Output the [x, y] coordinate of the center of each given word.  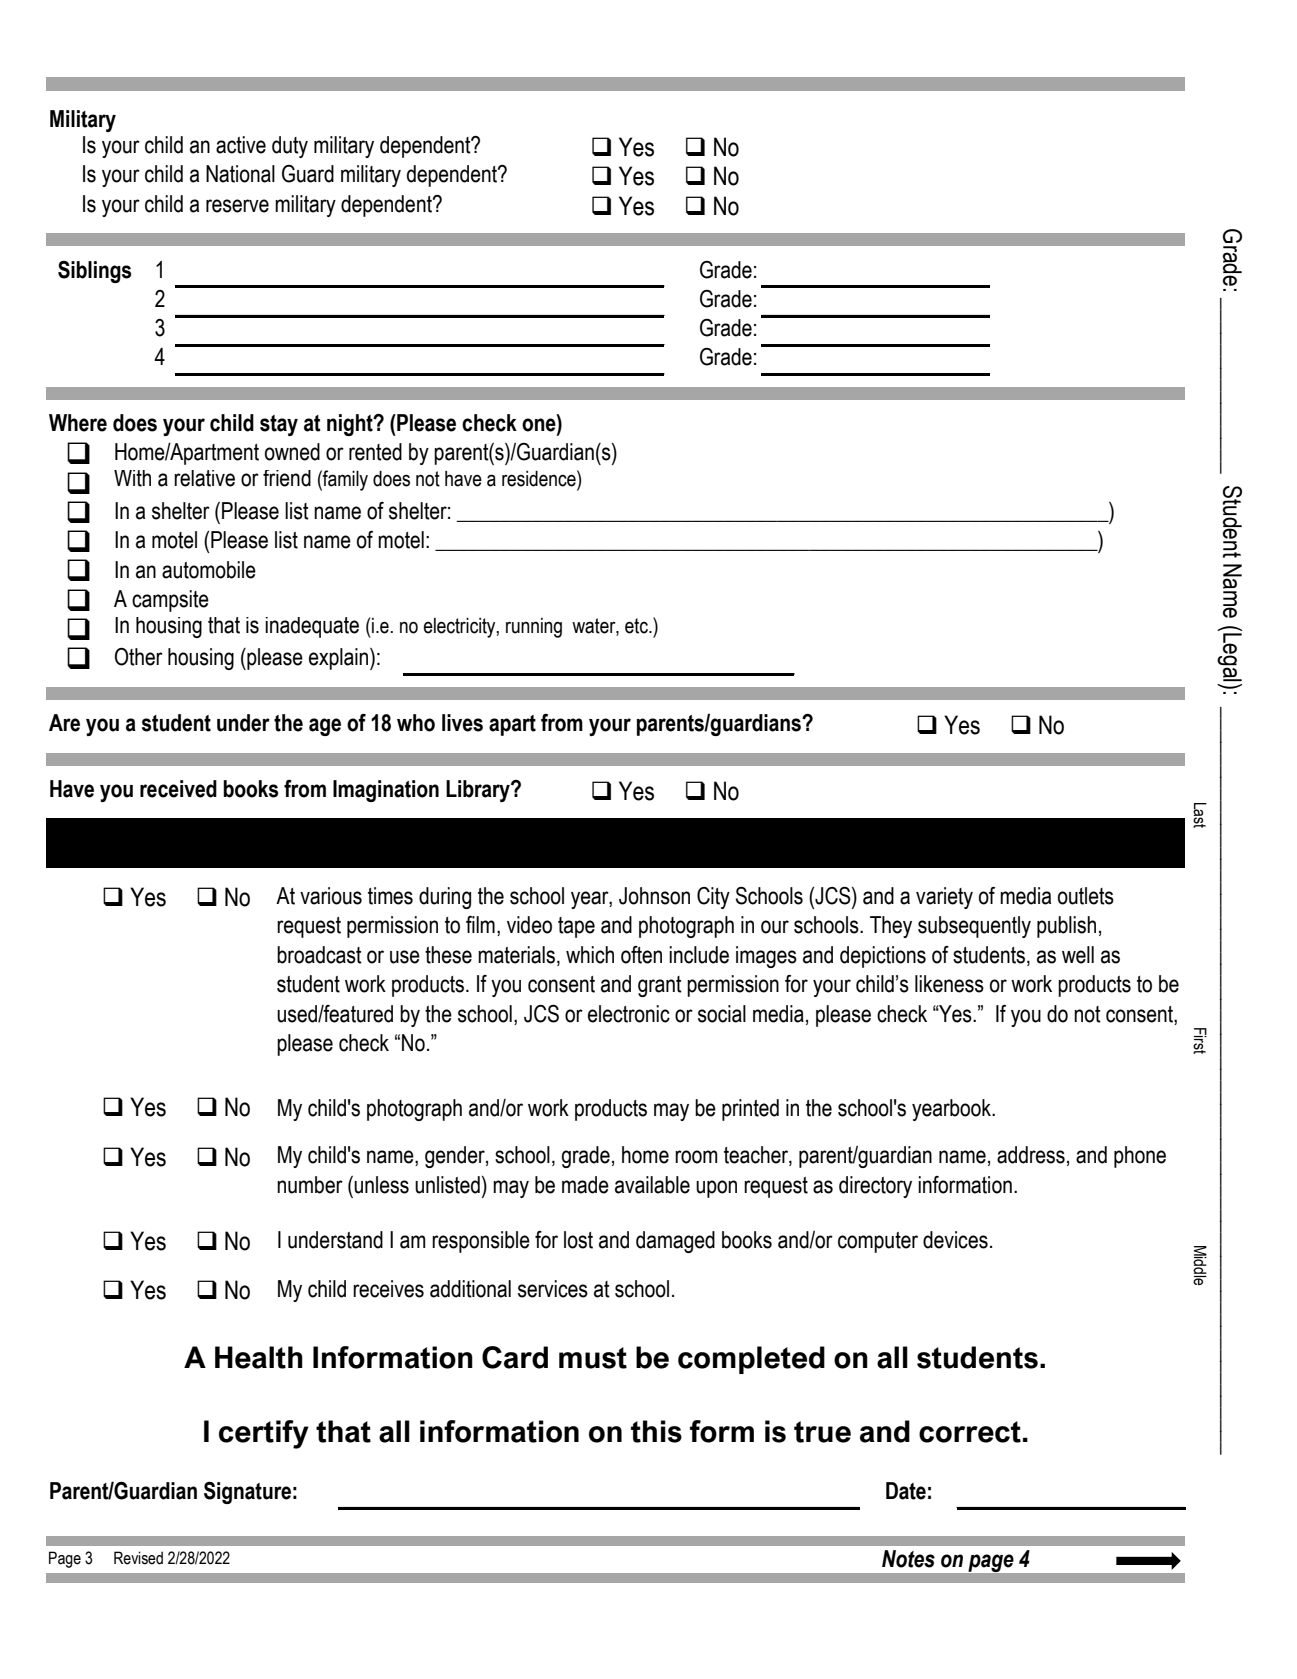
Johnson [654, 896]
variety [944, 898]
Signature [247, 1493]
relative [204, 478]
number [310, 1185]
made [585, 1185]
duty [290, 147]
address [1031, 1155]
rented [375, 452]
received [178, 789]
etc [637, 626]
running [534, 628]
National [240, 174]
